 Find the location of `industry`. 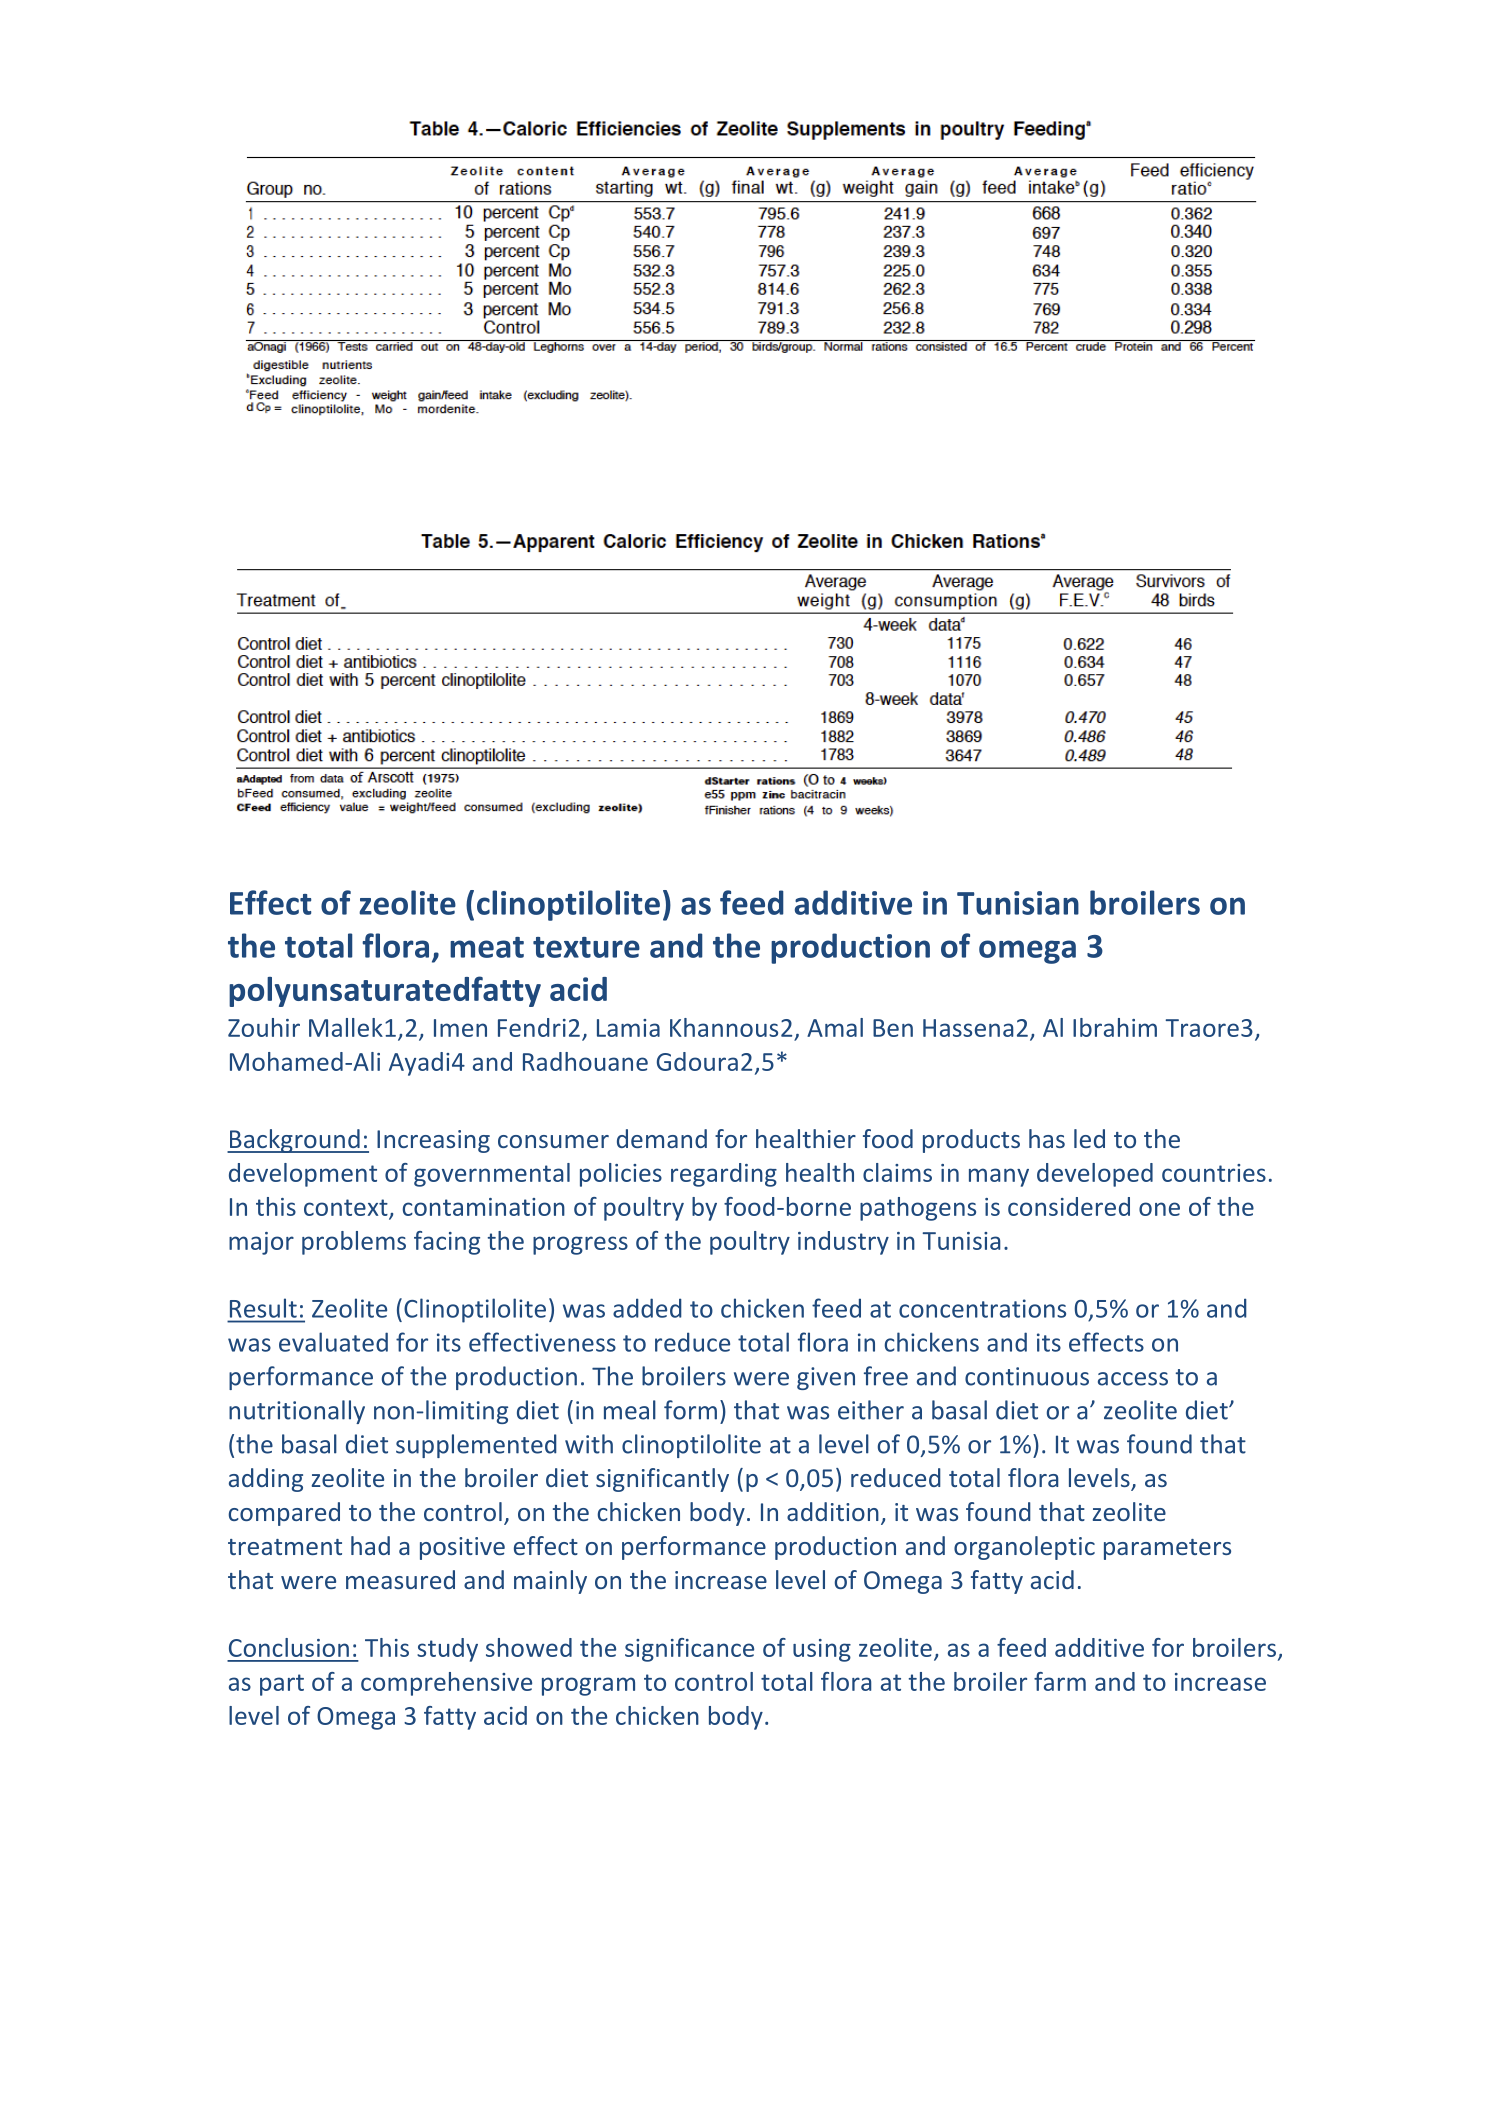

industry is located at coordinates (843, 1243).
